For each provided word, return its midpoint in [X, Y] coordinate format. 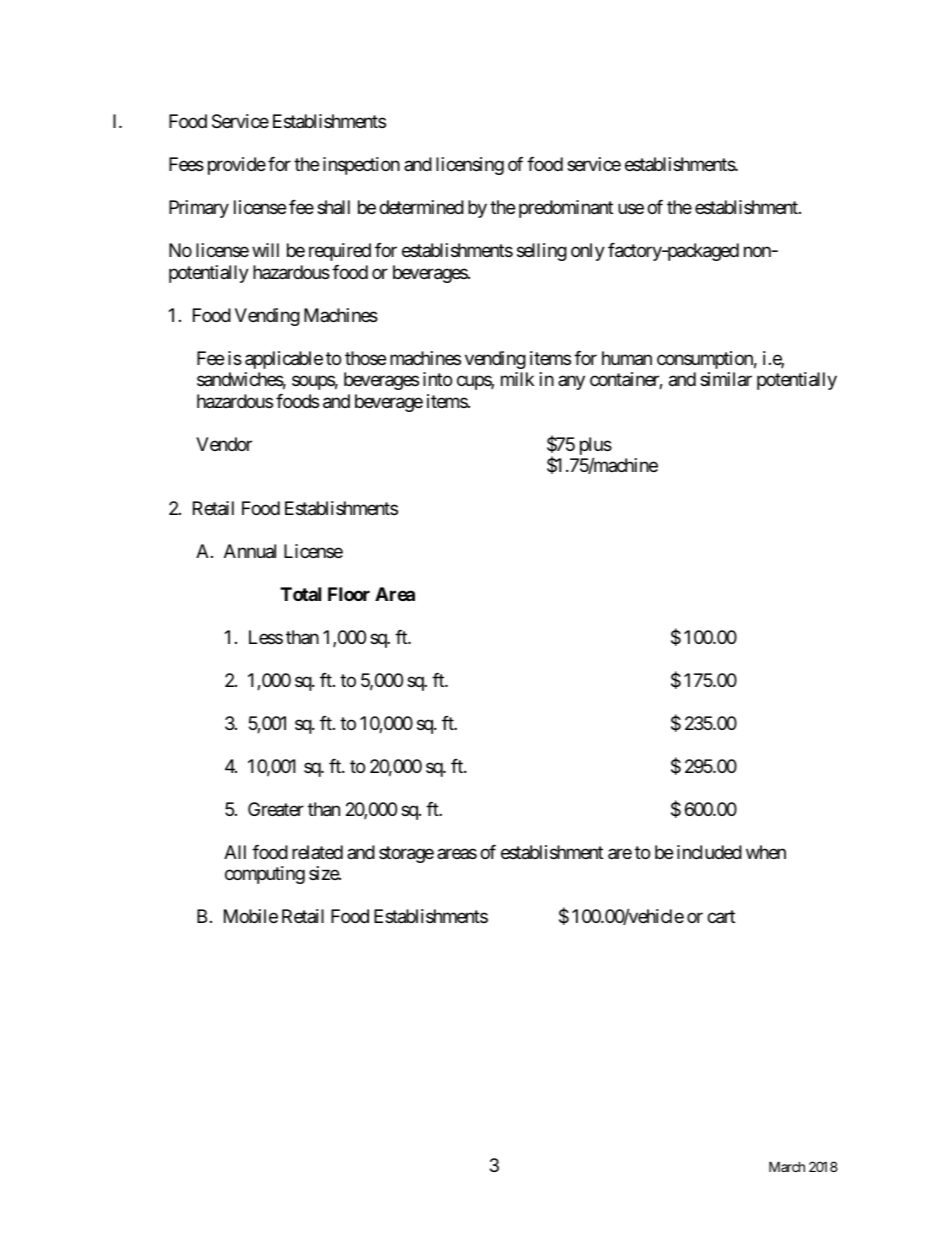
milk [517, 379]
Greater [276, 809]
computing [265, 875]
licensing [470, 166]
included [709, 852]
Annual [250, 551]
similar [726, 379]
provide [237, 166]
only [588, 252]
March [787, 1166]
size [324, 873]
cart [721, 917]
